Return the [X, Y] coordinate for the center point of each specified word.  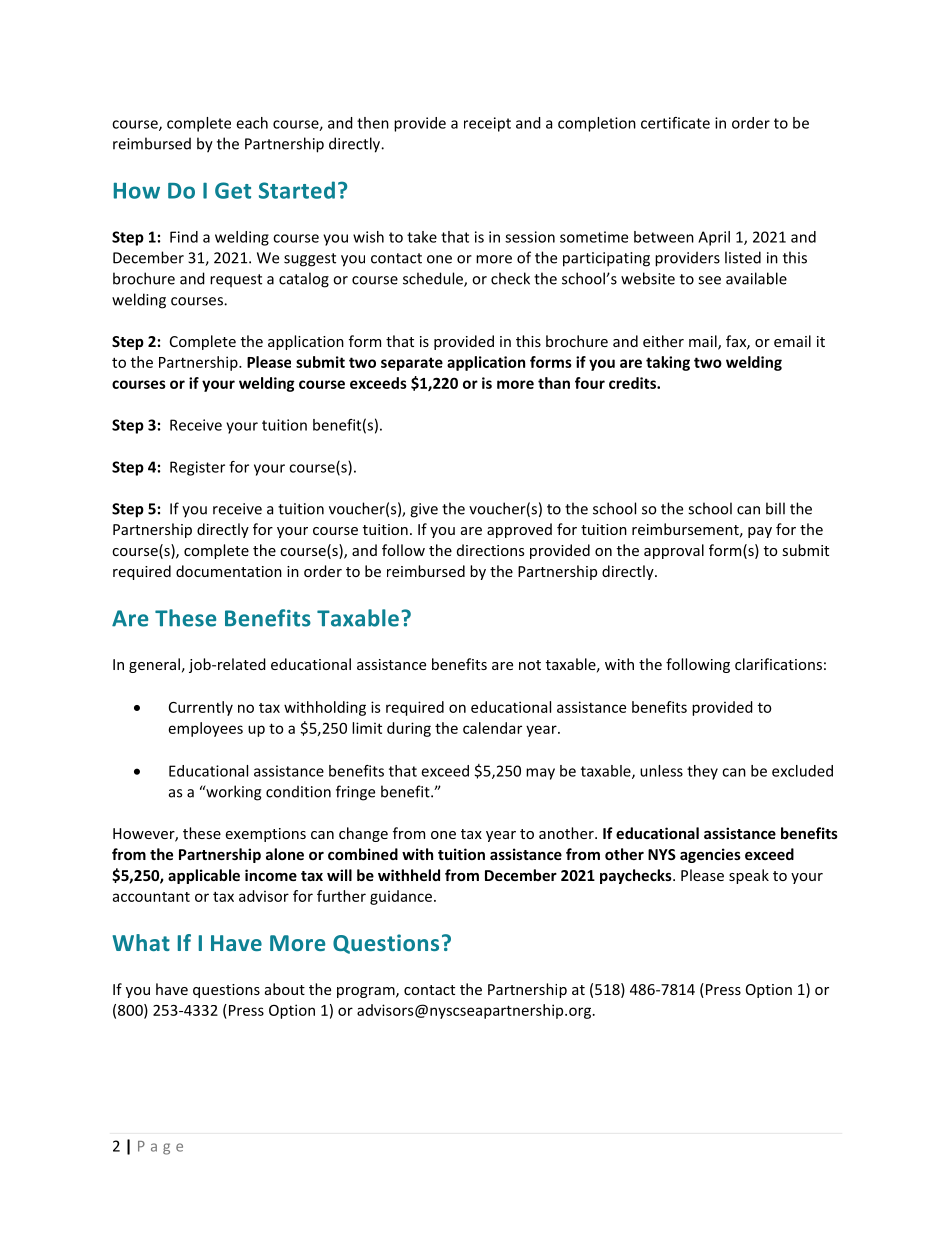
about [285, 989]
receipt [487, 124]
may [540, 774]
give [424, 510]
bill [775, 508]
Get [233, 190]
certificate [675, 123]
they [702, 772]
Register [197, 468]
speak [749, 876]
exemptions [265, 835]
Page [160, 1148]
